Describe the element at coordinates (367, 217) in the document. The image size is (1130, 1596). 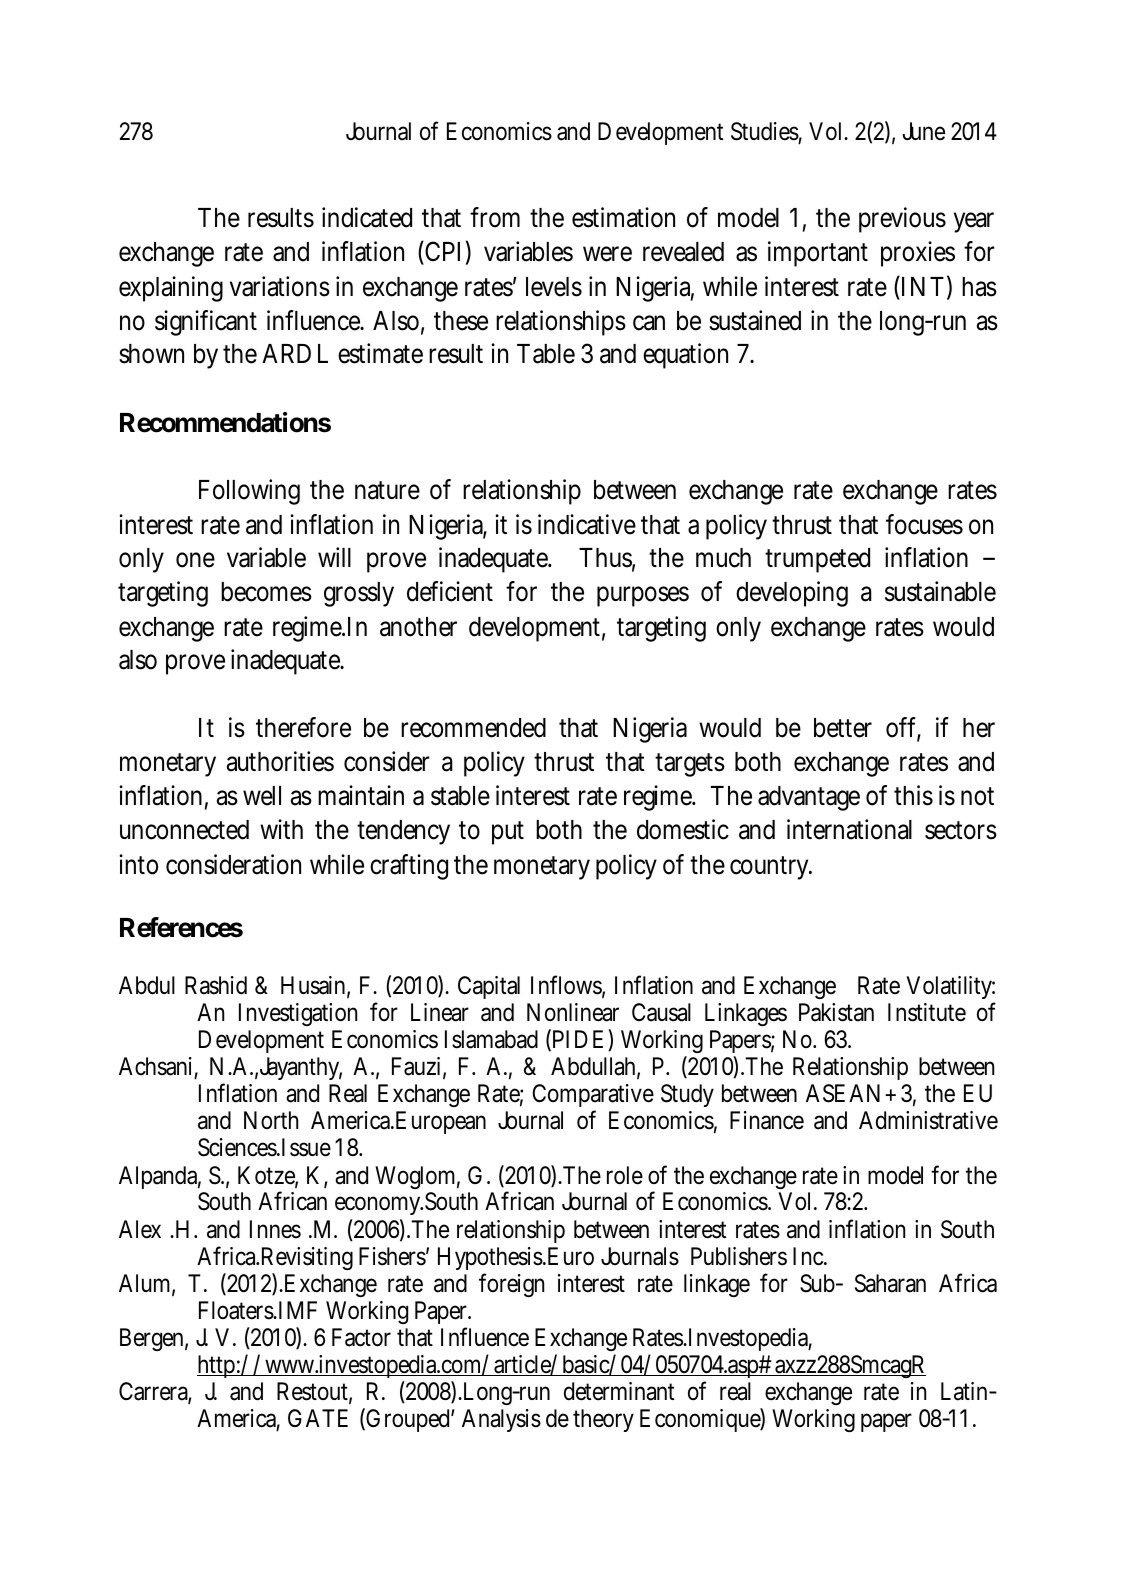
I see `indicated` at that location.
